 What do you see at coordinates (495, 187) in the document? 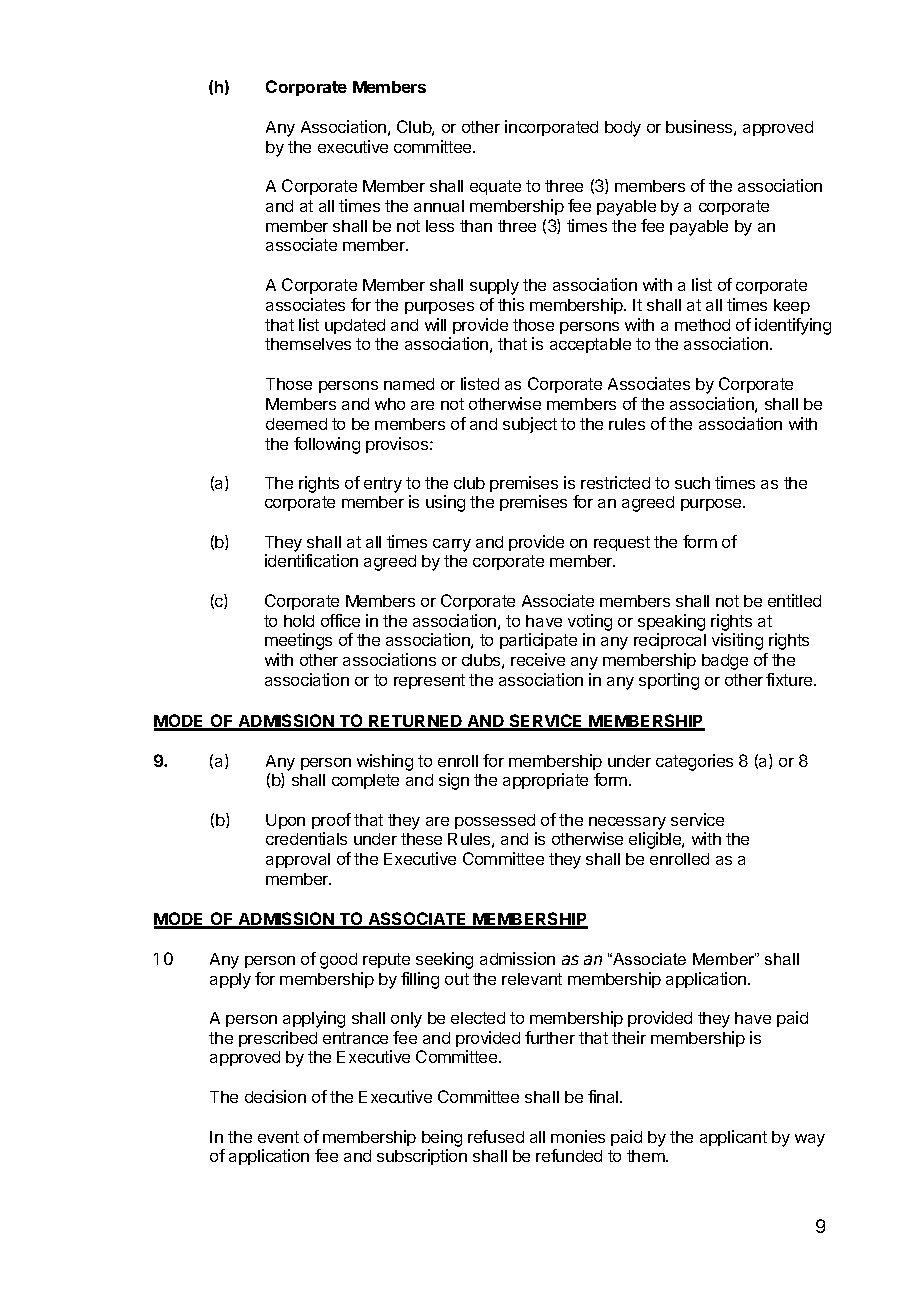
I see `equate` at bounding box center [495, 187].
